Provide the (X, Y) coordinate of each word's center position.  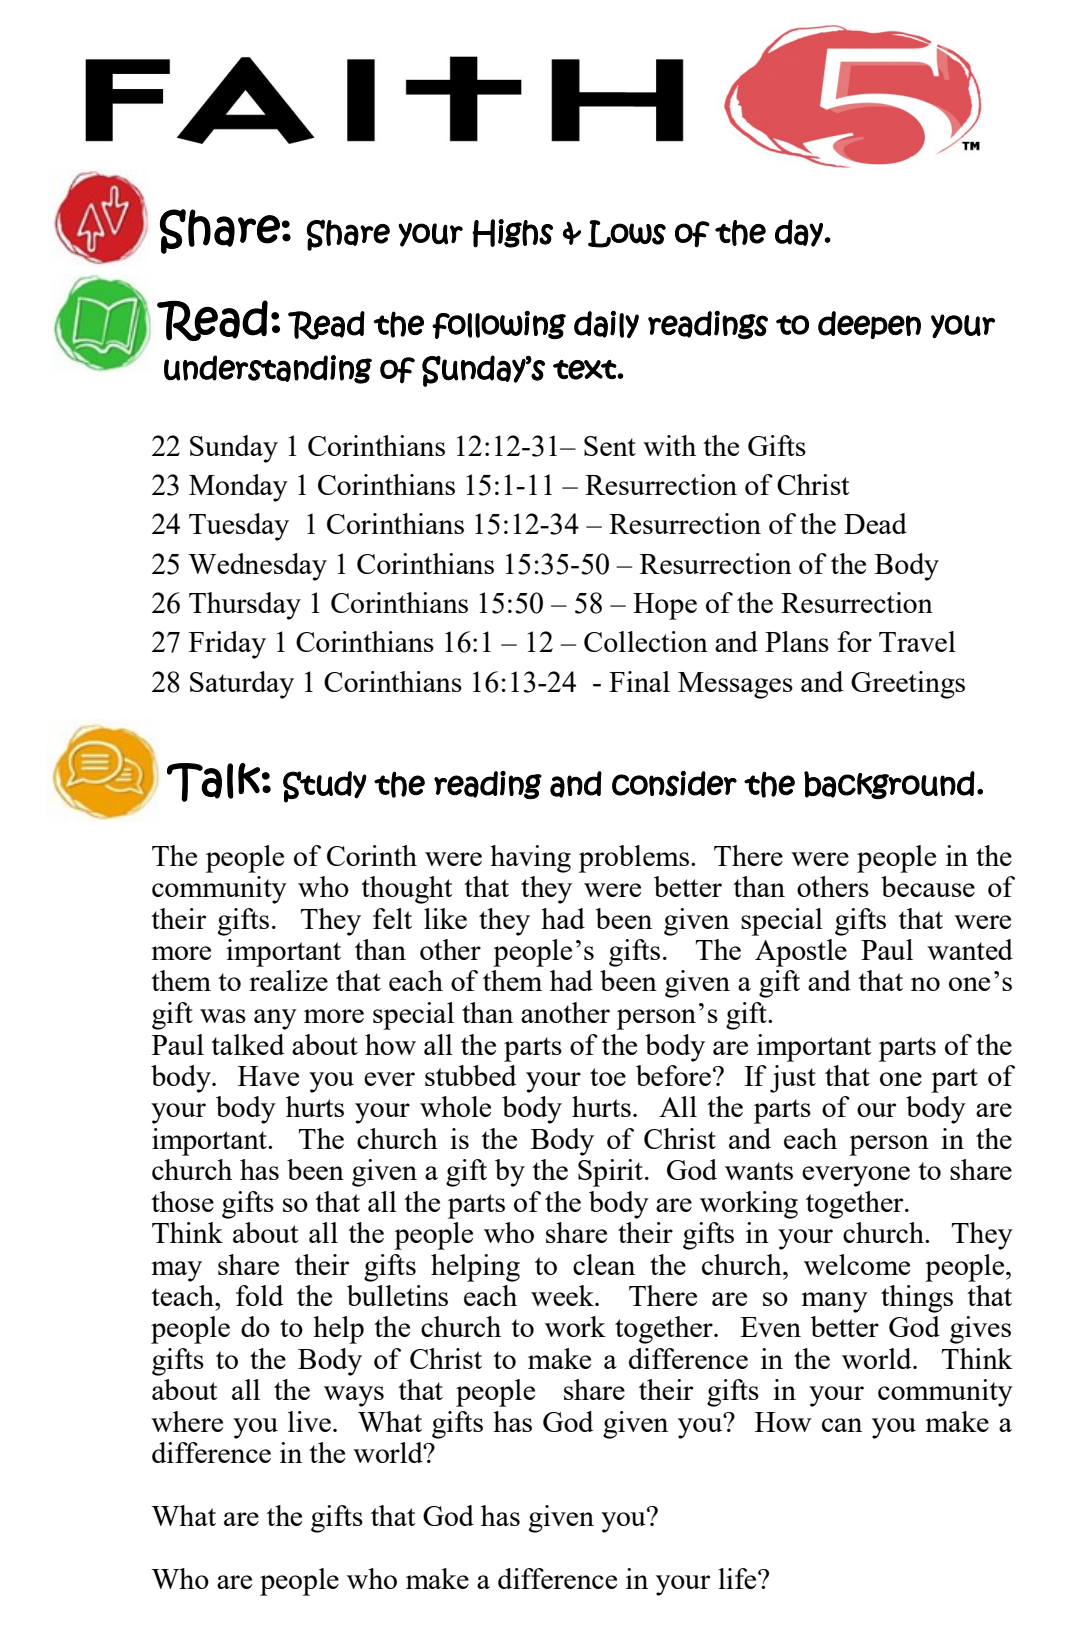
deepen (869, 325)
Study (325, 787)
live (309, 1421)
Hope (665, 606)
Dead (875, 523)
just (793, 1079)
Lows (627, 234)
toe (608, 1077)
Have (268, 1076)
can (842, 1425)
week (563, 1295)
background (889, 785)
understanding (268, 369)
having (530, 859)
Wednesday (257, 567)
